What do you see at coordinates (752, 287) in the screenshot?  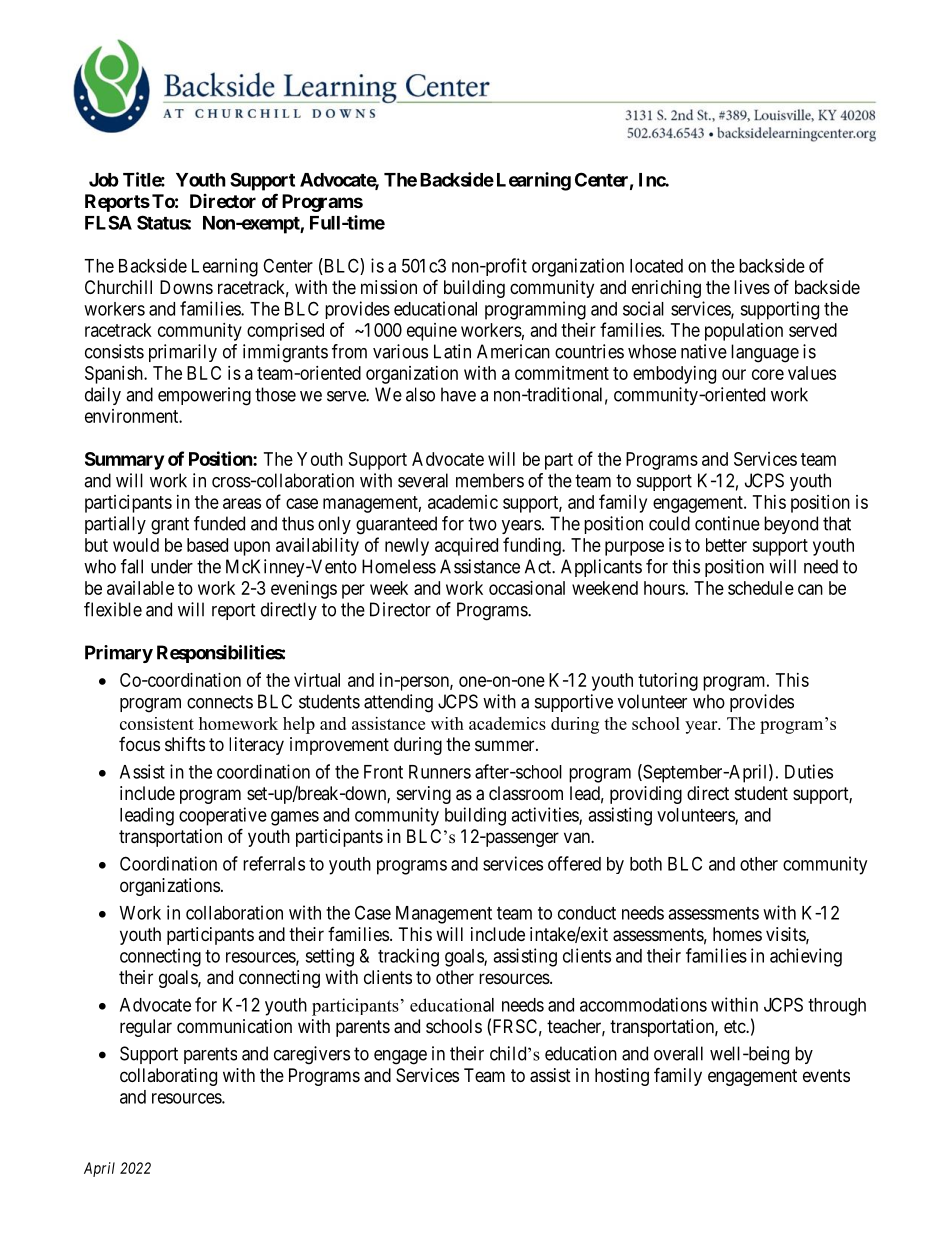 I see `lives` at bounding box center [752, 287].
